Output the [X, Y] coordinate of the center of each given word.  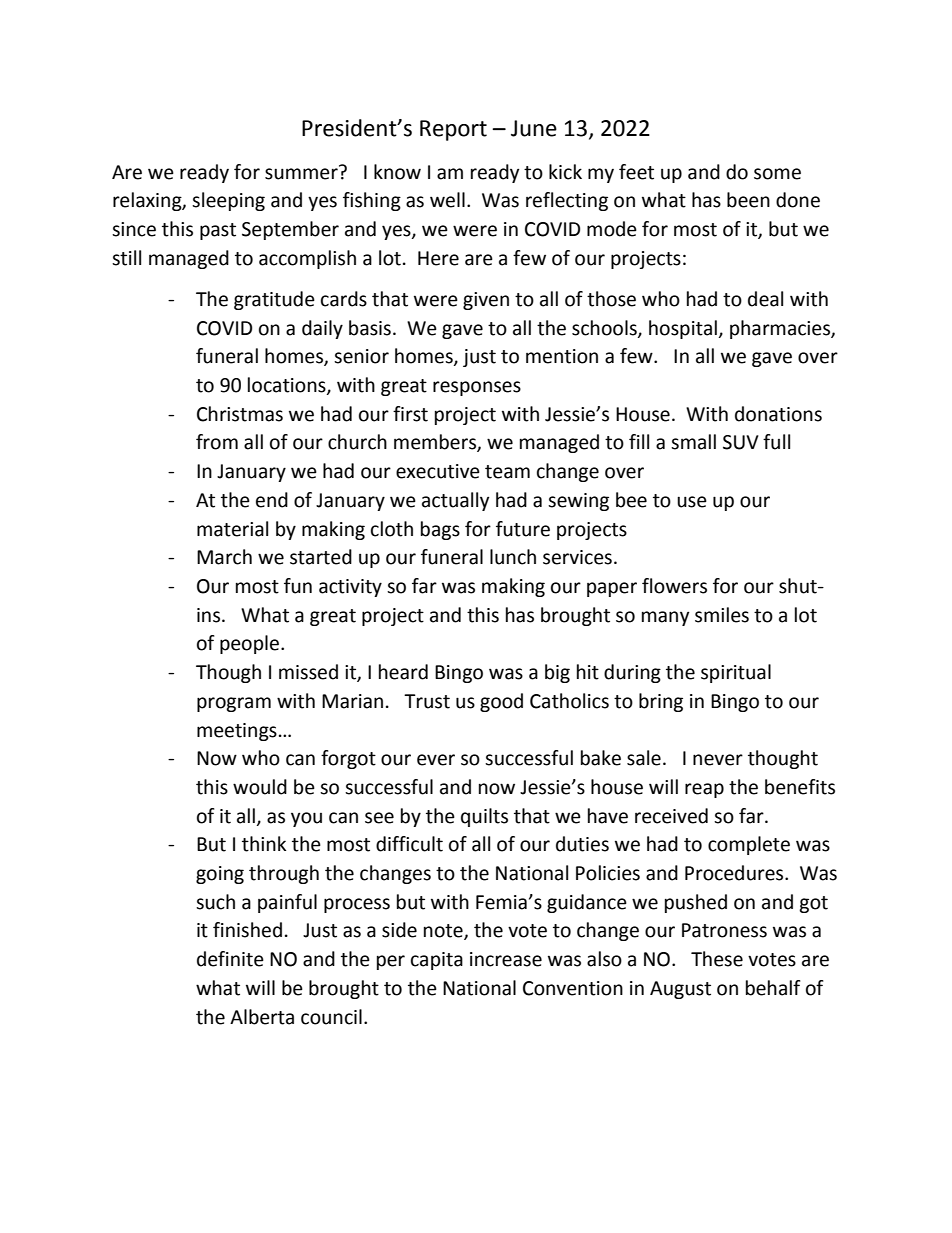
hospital [683, 329]
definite [230, 959]
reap [704, 790]
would [260, 787]
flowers [674, 586]
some [777, 174]
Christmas [240, 414]
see [379, 818]
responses [477, 388]
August [680, 990]
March [224, 557]
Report [453, 130]
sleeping [228, 201]
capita [437, 961]
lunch [513, 557]
